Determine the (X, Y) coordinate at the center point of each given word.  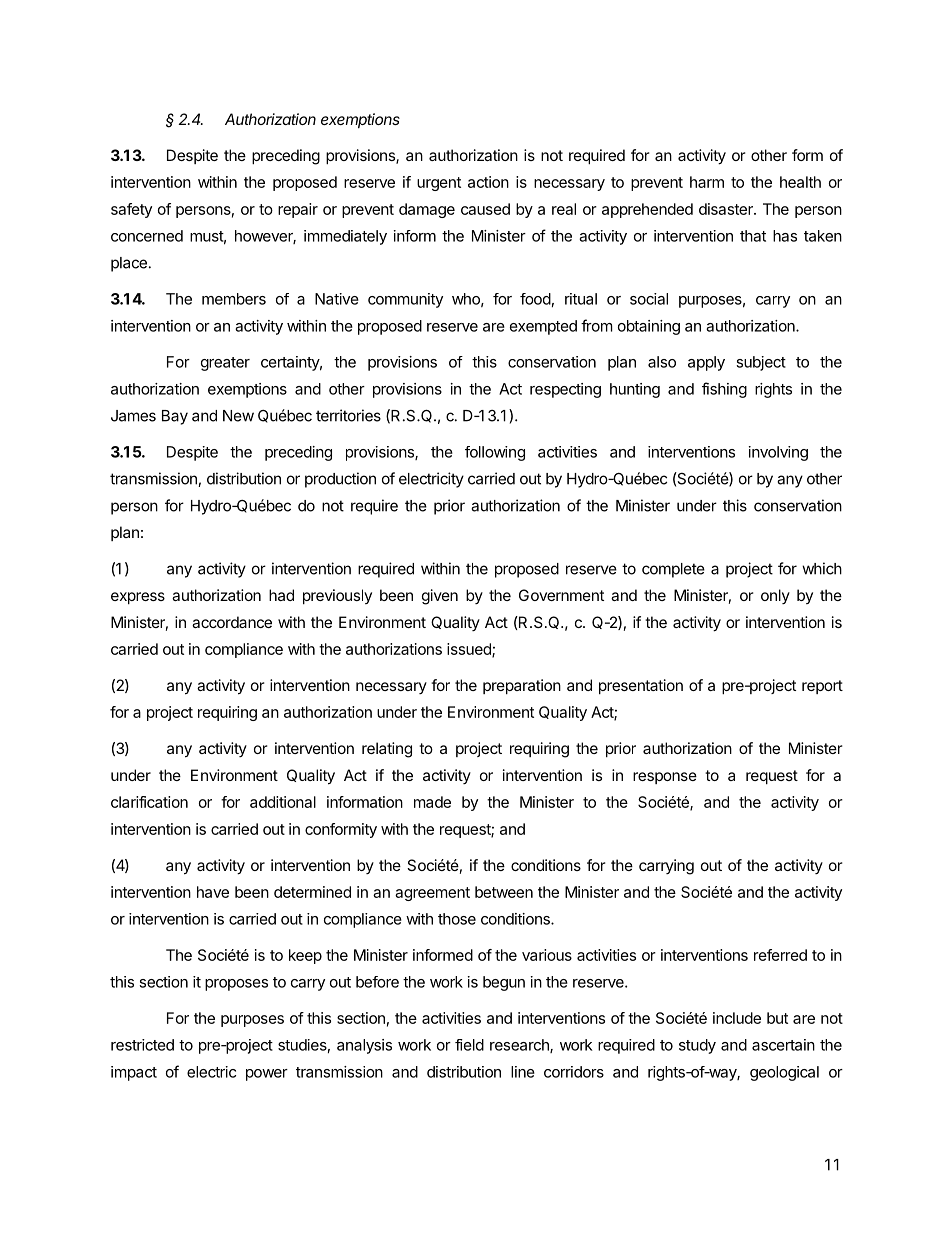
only (775, 596)
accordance (232, 622)
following (495, 453)
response (665, 778)
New (238, 416)
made (432, 802)
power (267, 1075)
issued (470, 650)
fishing (724, 390)
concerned (147, 236)
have (213, 892)
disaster (727, 209)
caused (485, 209)
